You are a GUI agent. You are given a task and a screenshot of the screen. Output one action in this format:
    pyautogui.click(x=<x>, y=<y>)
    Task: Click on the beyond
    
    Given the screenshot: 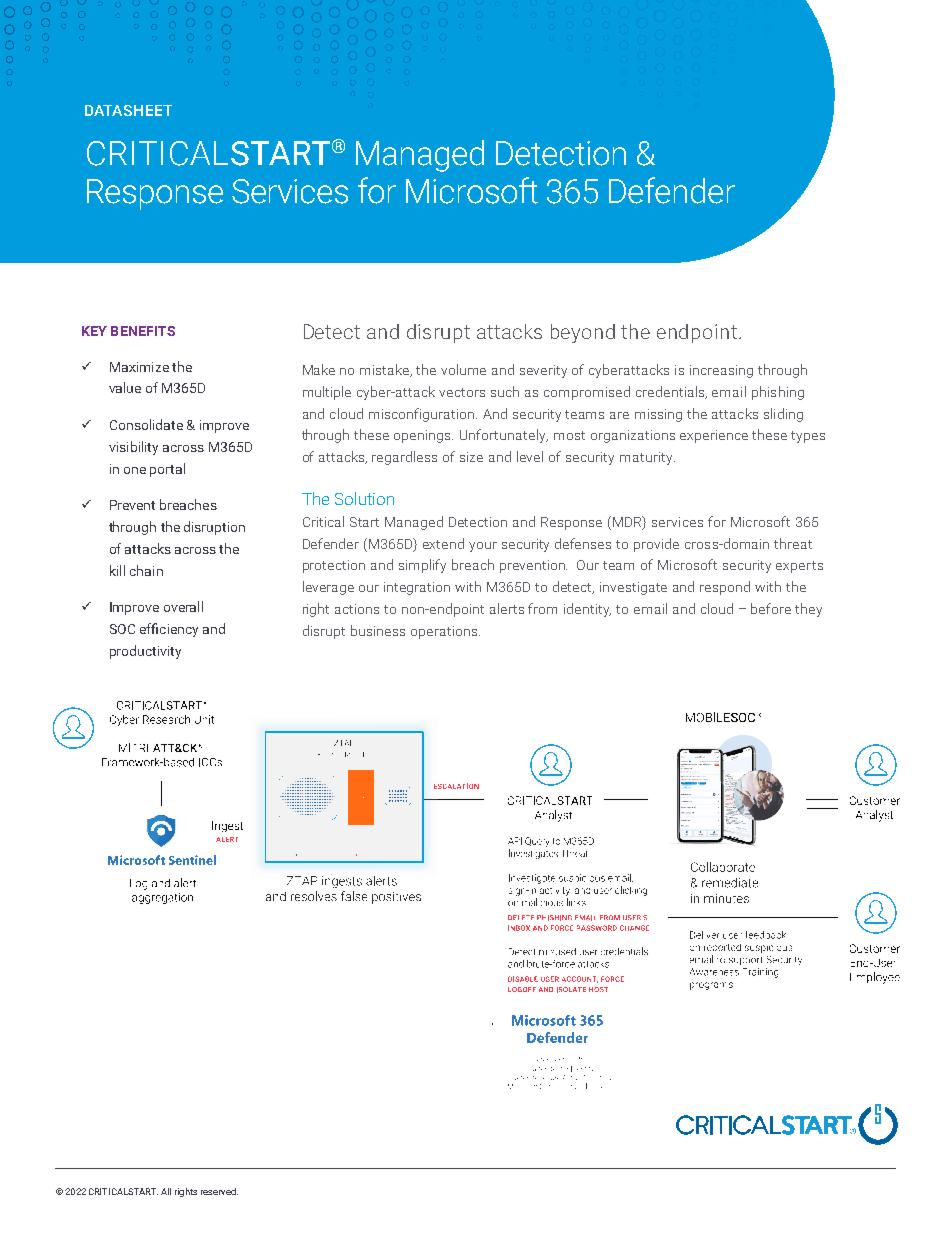 What is the action you would take?
    pyautogui.click(x=583, y=333)
